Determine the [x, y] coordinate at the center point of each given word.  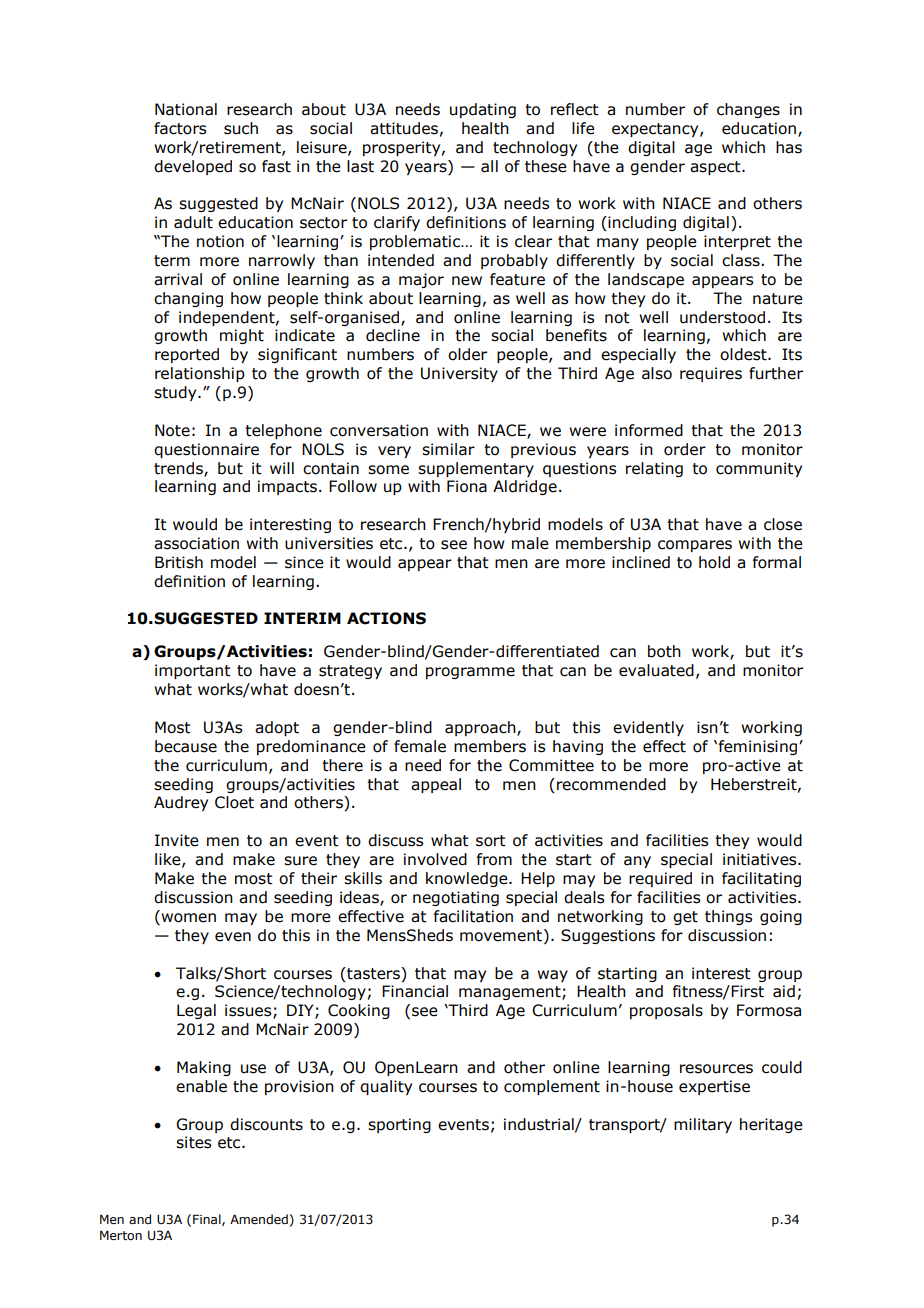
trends [179, 469]
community [759, 469]
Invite [177, 840]
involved [435, 859]
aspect [716, 168]
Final [208, 1220]
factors [180, 128]
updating [483, 110]
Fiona [467, 486]
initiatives [761, 859]
